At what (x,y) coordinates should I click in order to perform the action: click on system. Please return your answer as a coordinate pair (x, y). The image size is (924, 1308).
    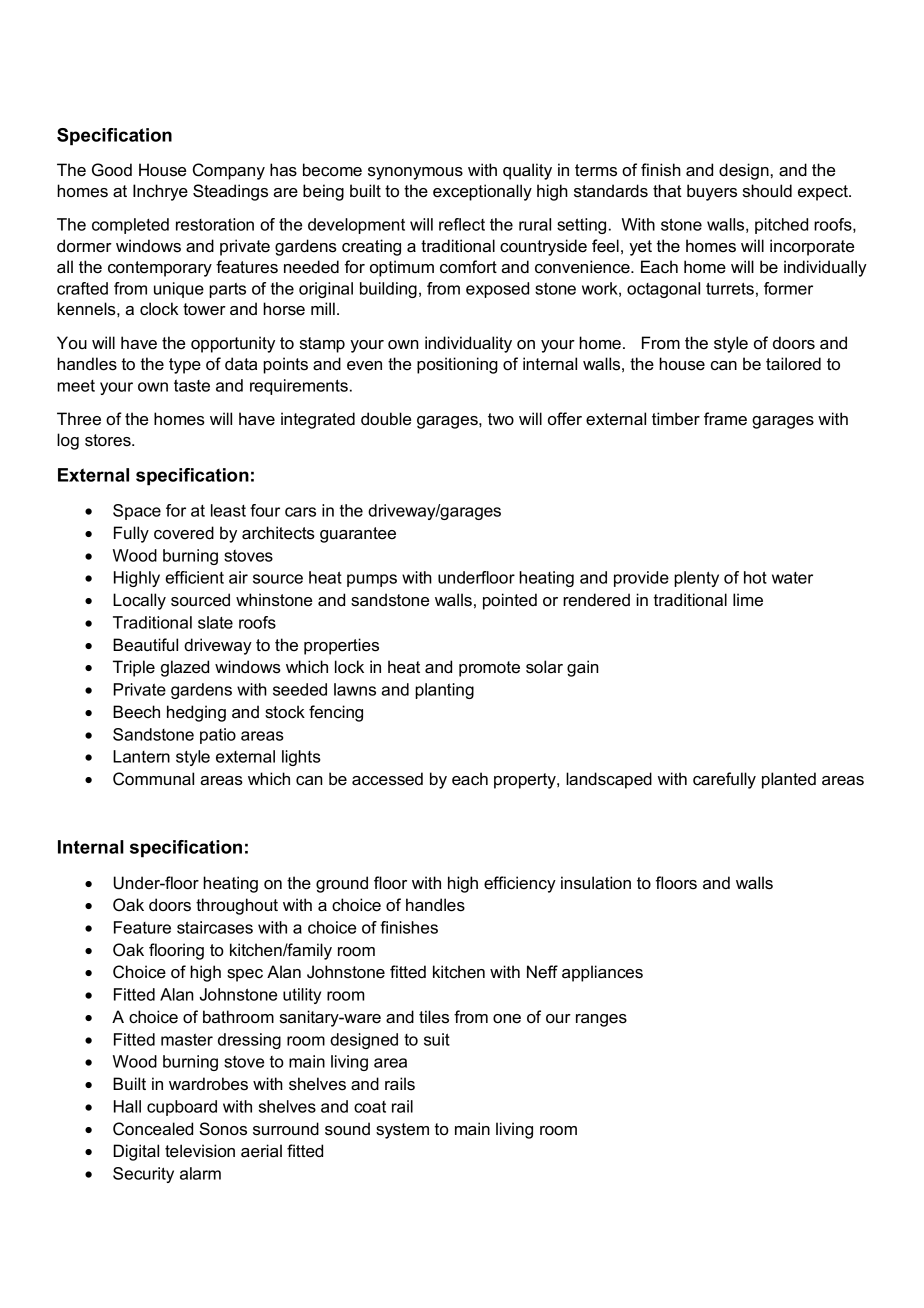
    Looking at the image, I should click on (402, 1131).
